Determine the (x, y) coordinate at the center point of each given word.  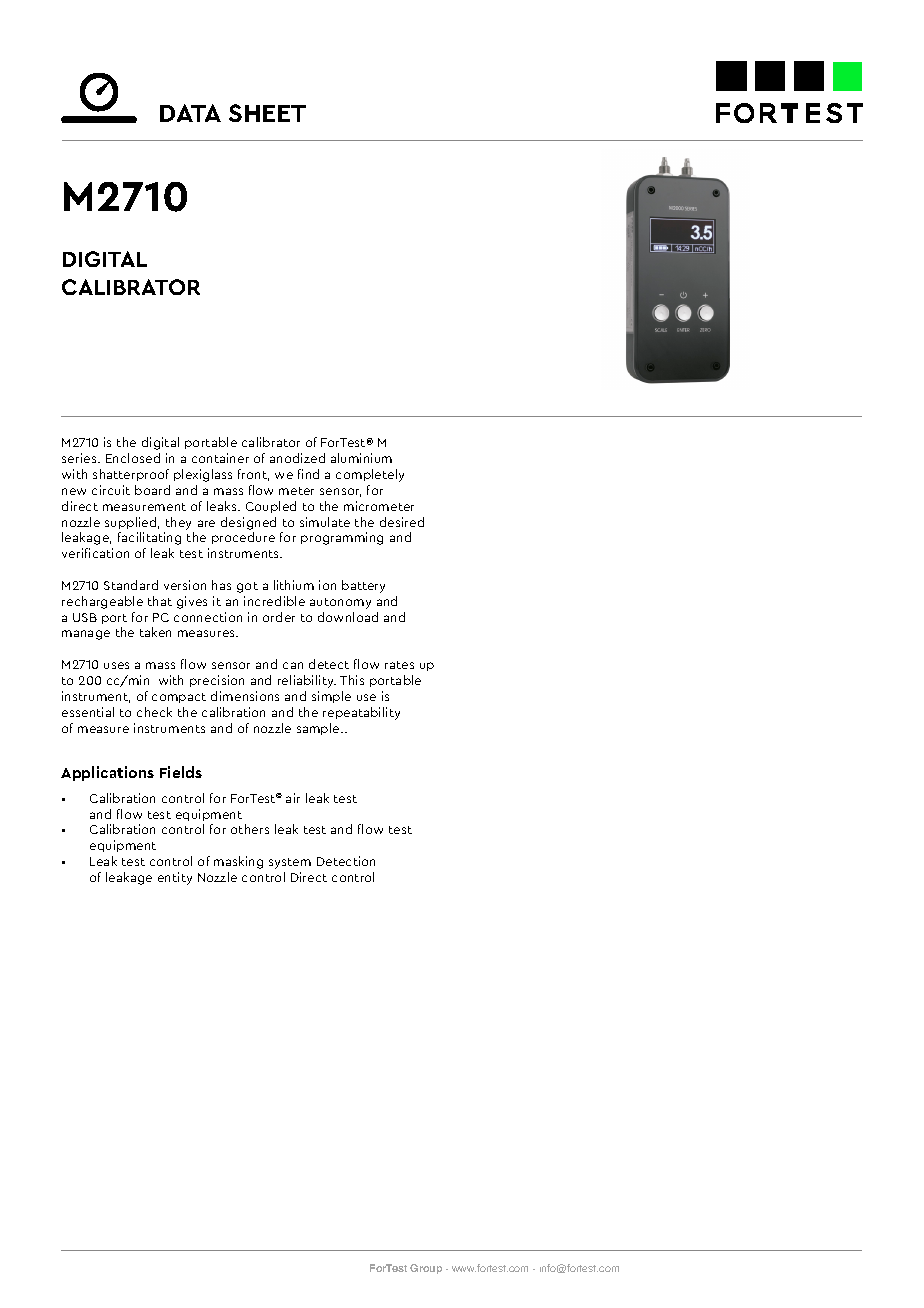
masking (238, 862)
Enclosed (133, 458)
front (253, 475)
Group (426, 1269)
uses (116, 665)
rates (399, 665)
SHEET (267, 113)
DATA (190, 113)
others (250, 829)
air (293, 798)
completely (370, 475)
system (290, 863)
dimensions (245, 696)
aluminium (361, 458)
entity (175, 878)
